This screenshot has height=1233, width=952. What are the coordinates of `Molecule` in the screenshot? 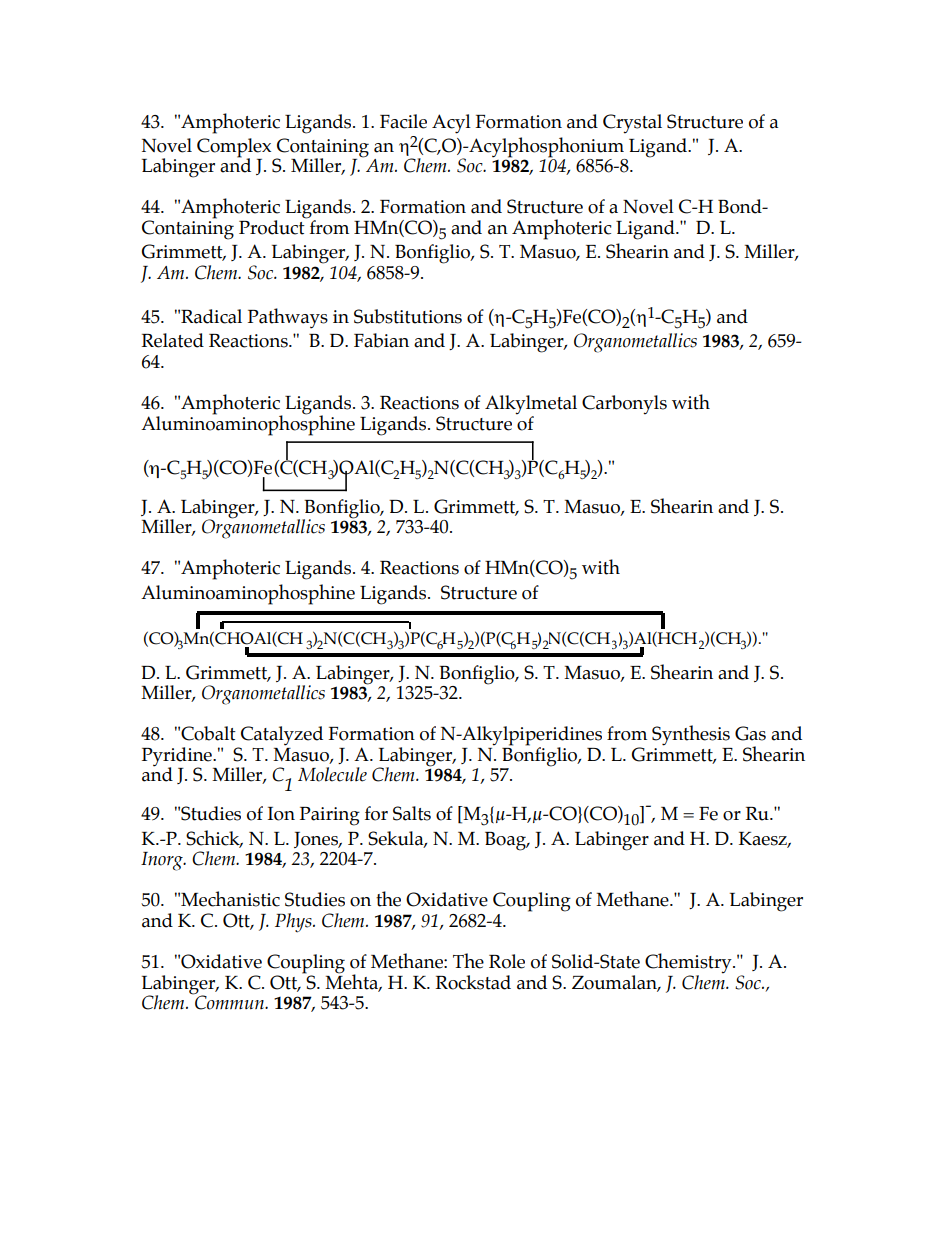 It's located at (332, 774).
